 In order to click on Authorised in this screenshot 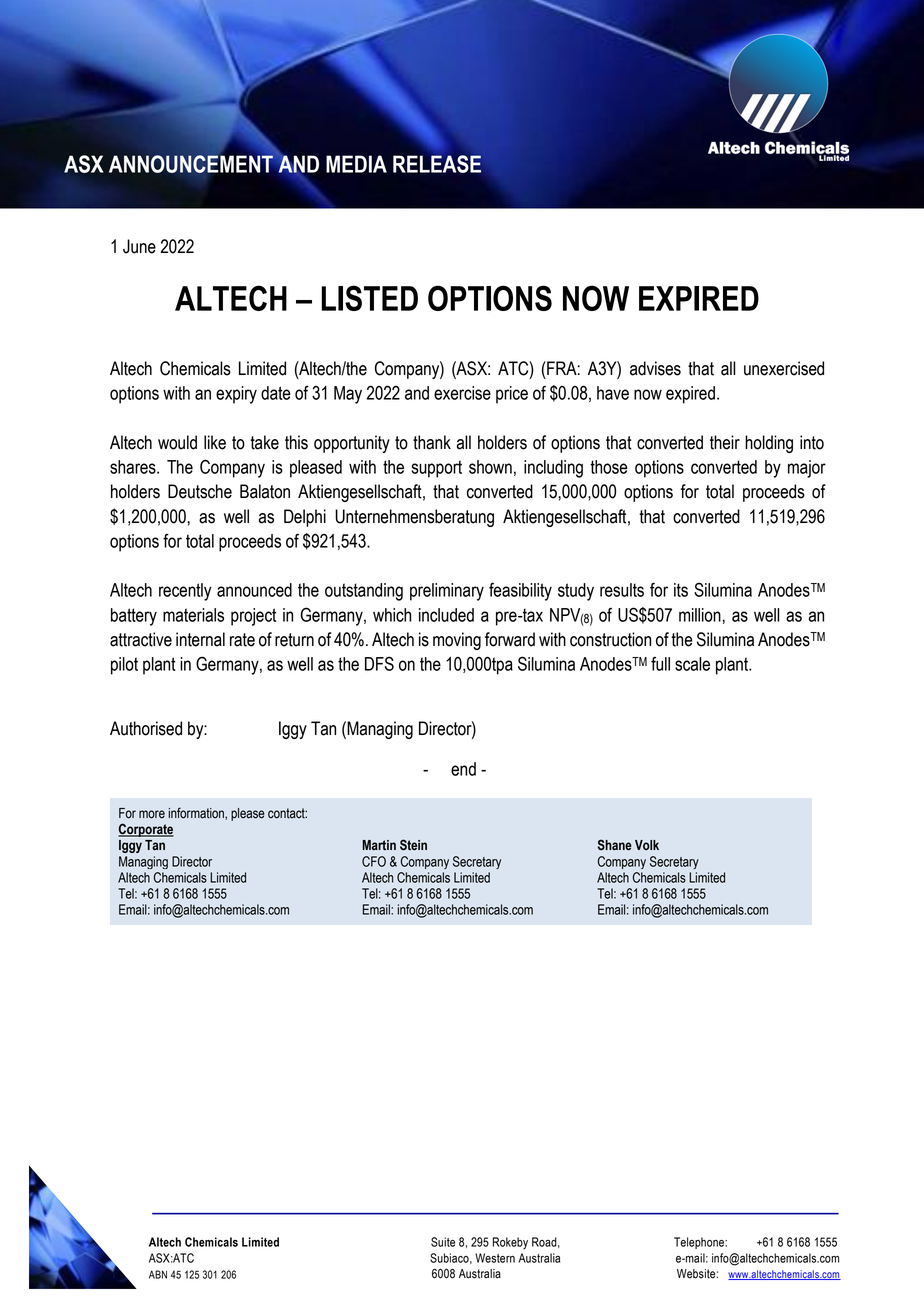, I will do `click(146, 728)`.
